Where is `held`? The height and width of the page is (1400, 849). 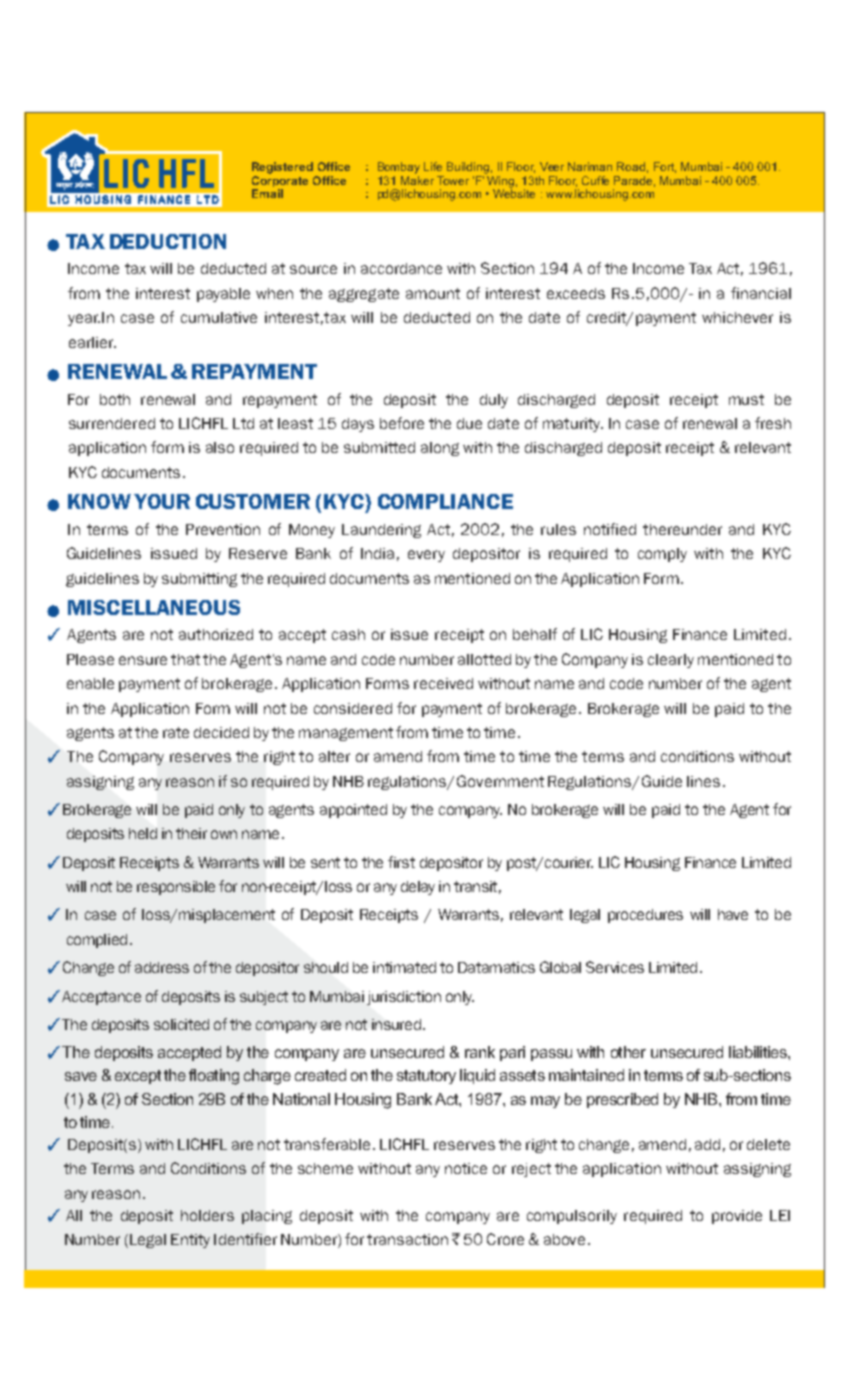 held is located at coordinates (143, 833).
